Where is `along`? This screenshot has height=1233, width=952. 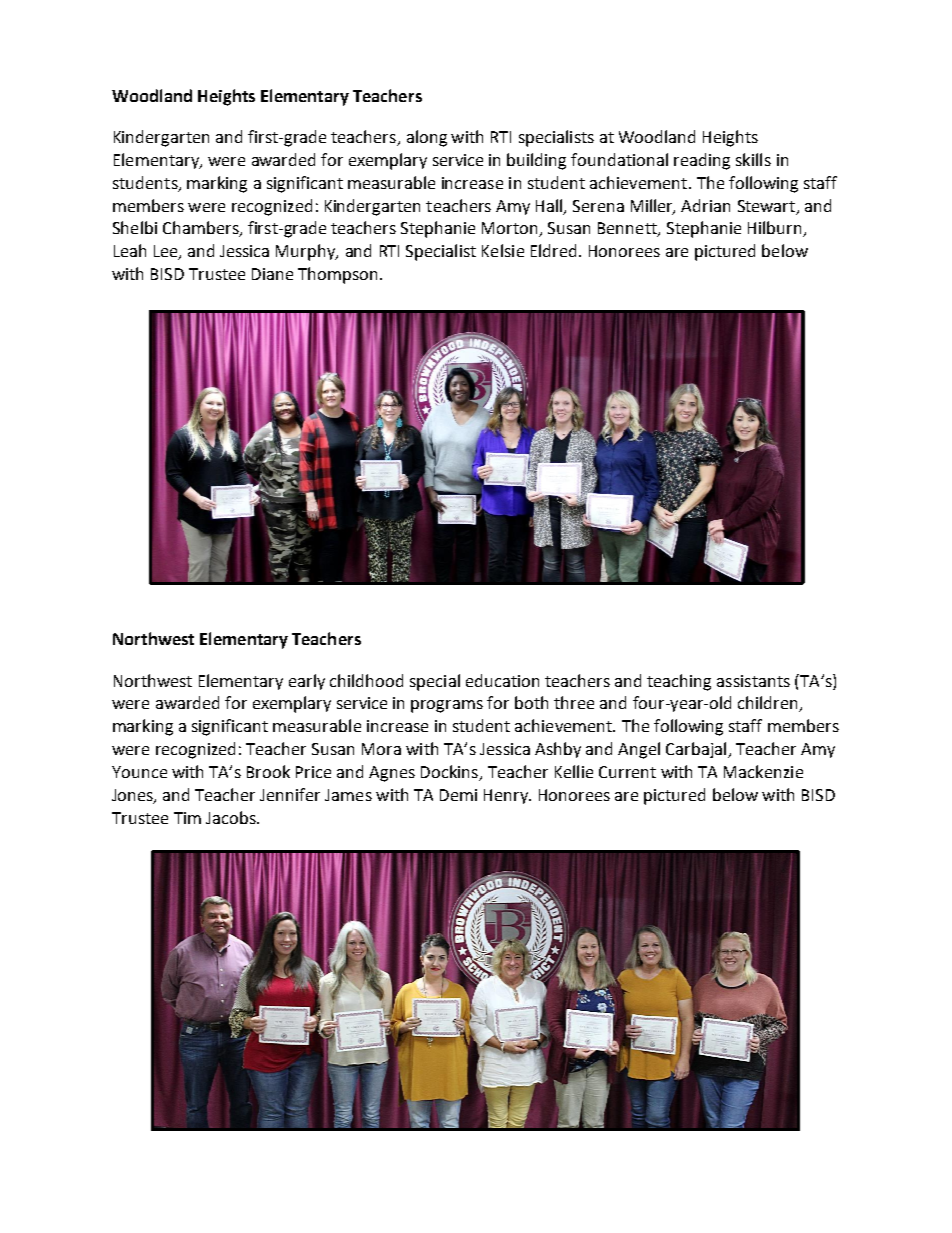
along is located at coordinates (427, 138).
